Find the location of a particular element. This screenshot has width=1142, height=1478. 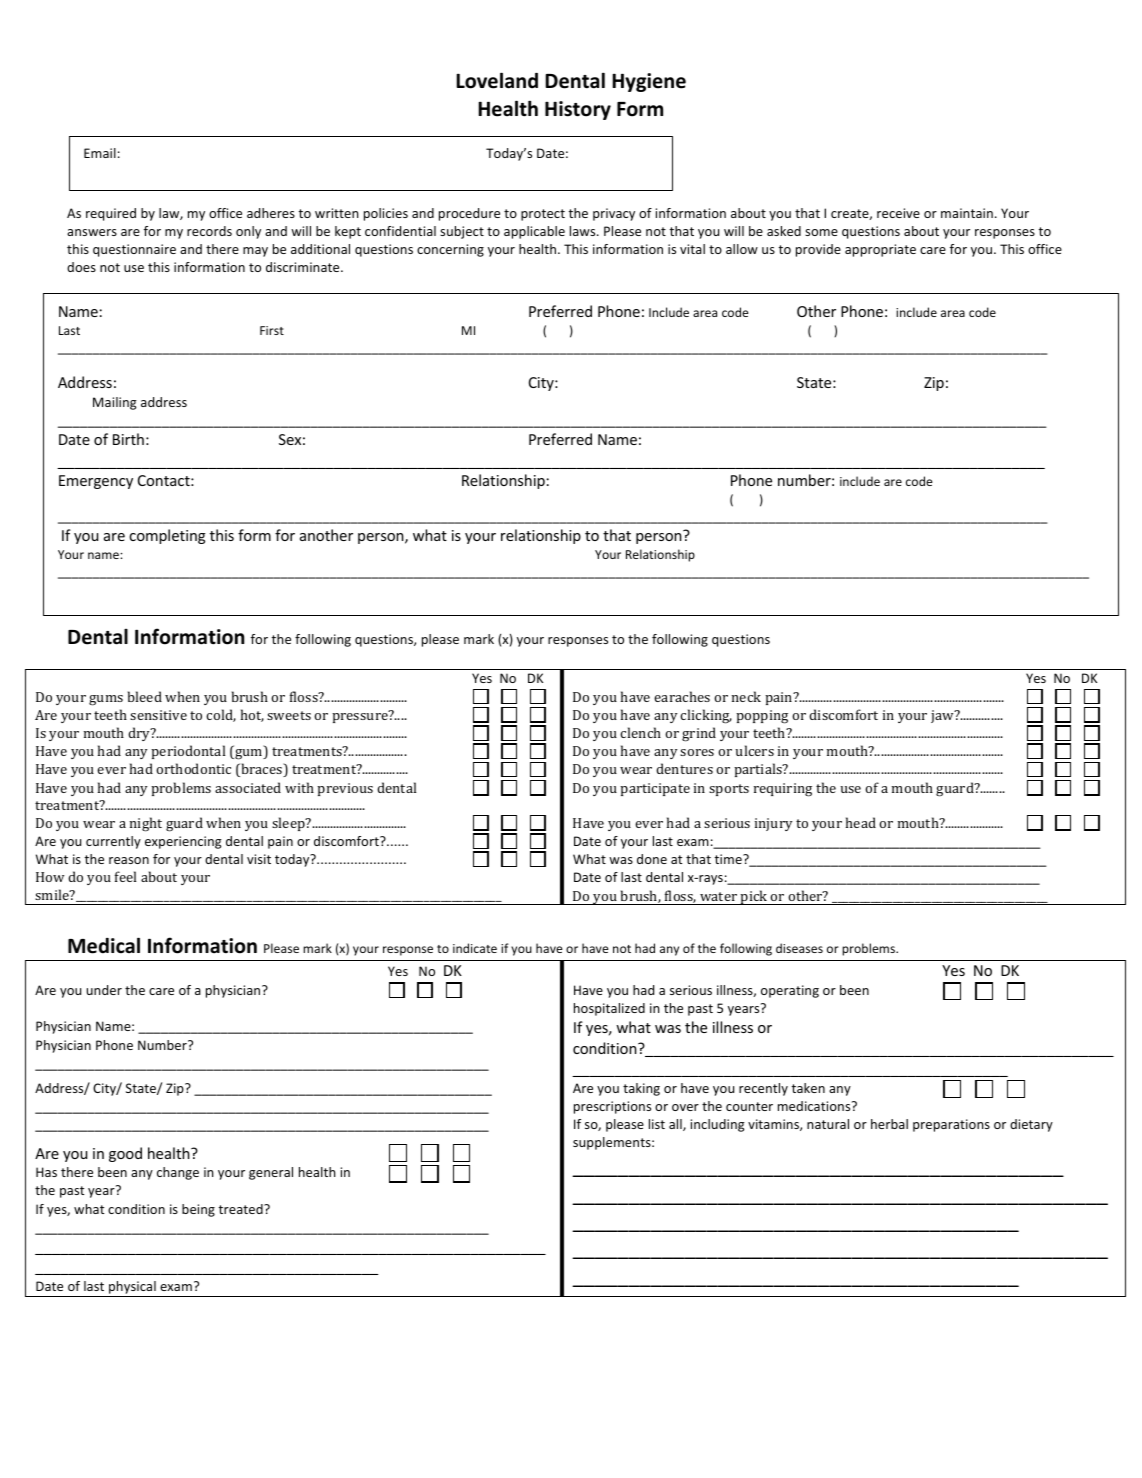

preparations is located at coordinates (951, 1125).
